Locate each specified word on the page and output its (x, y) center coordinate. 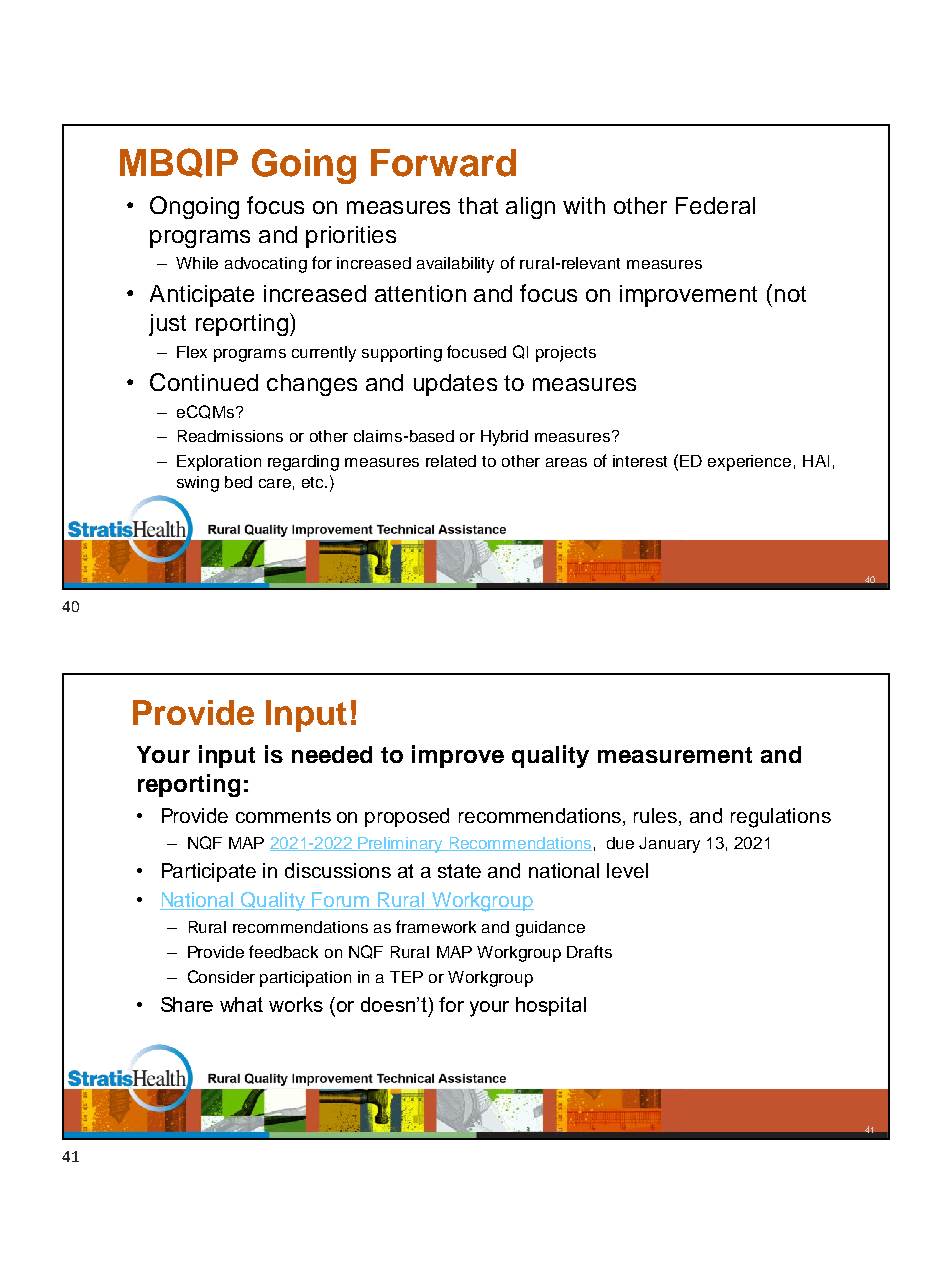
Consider (221, 976)
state (459, 871)
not (790, 294)
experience (749, 463)
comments (283, 816)
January (669, 845)
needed (332, 754)
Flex (192, 352)
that (478, 205)
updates (455, 385)
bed (238, 482)
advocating (266, 265)
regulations (781, 818)
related (451, 461)
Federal (715, 205)
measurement (675, 755)
